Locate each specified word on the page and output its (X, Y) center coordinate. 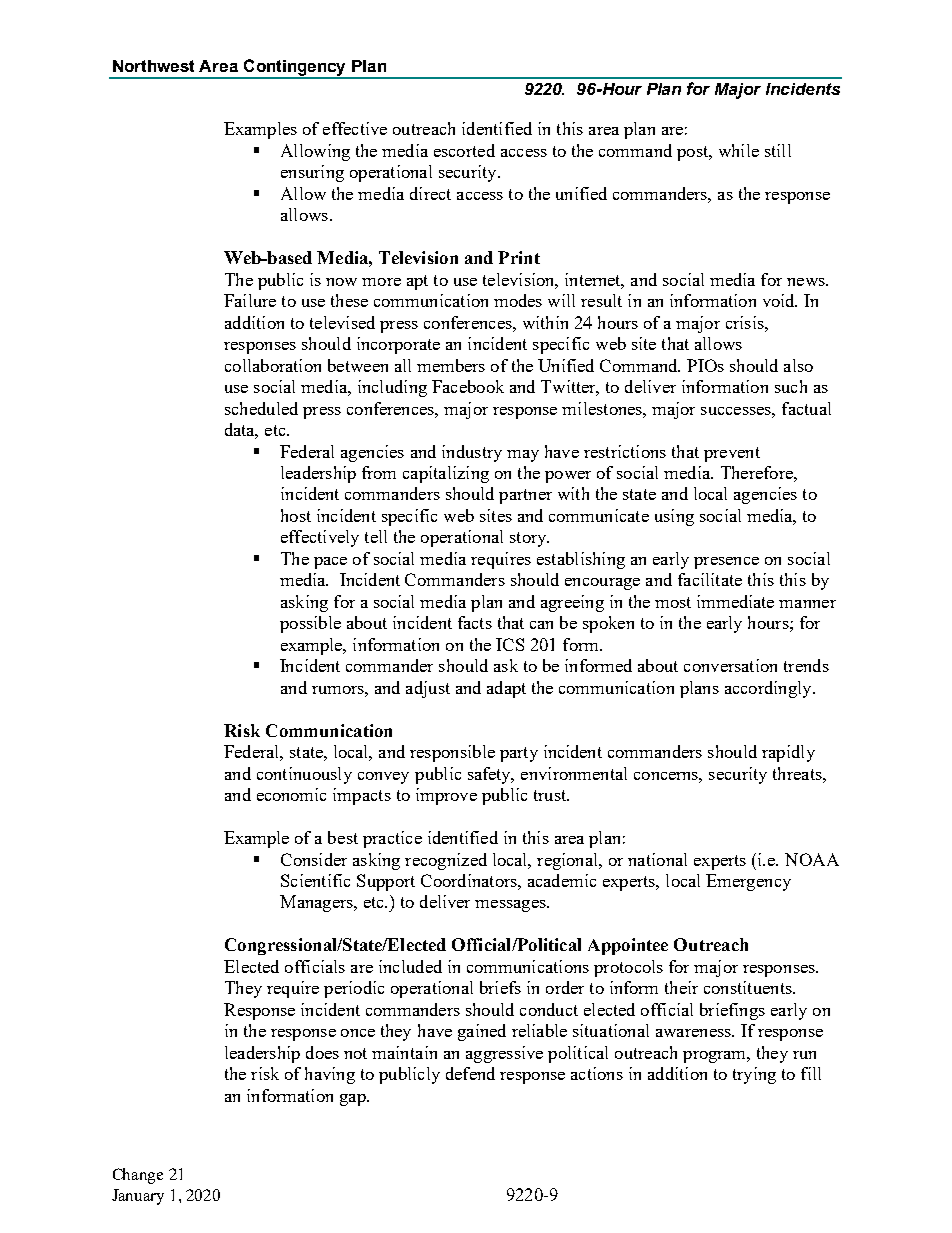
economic (291, 794)
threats (798, 773)
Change (138, 1176)
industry (472, 453)
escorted (464, 150)
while (739, 150)
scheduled (261, 408)
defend (470, 1073)
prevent (732, 454)
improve (446, 796)
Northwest (153, 66)
